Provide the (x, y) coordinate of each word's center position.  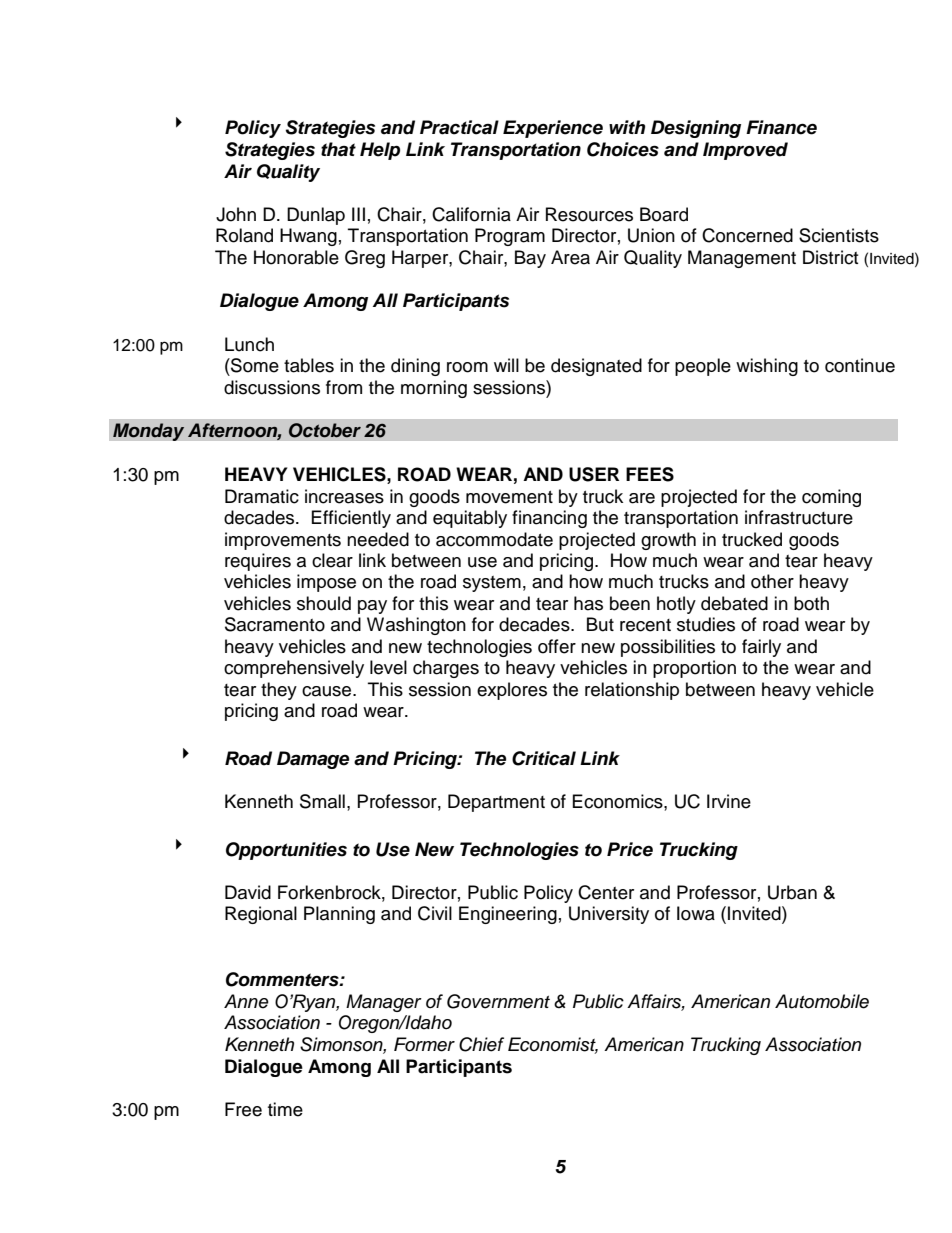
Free (243, 1109)
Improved (745, 151)
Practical (459, 127)
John (236, 214)
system (492, 584)
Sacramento (275, 624)
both (811, 603)
